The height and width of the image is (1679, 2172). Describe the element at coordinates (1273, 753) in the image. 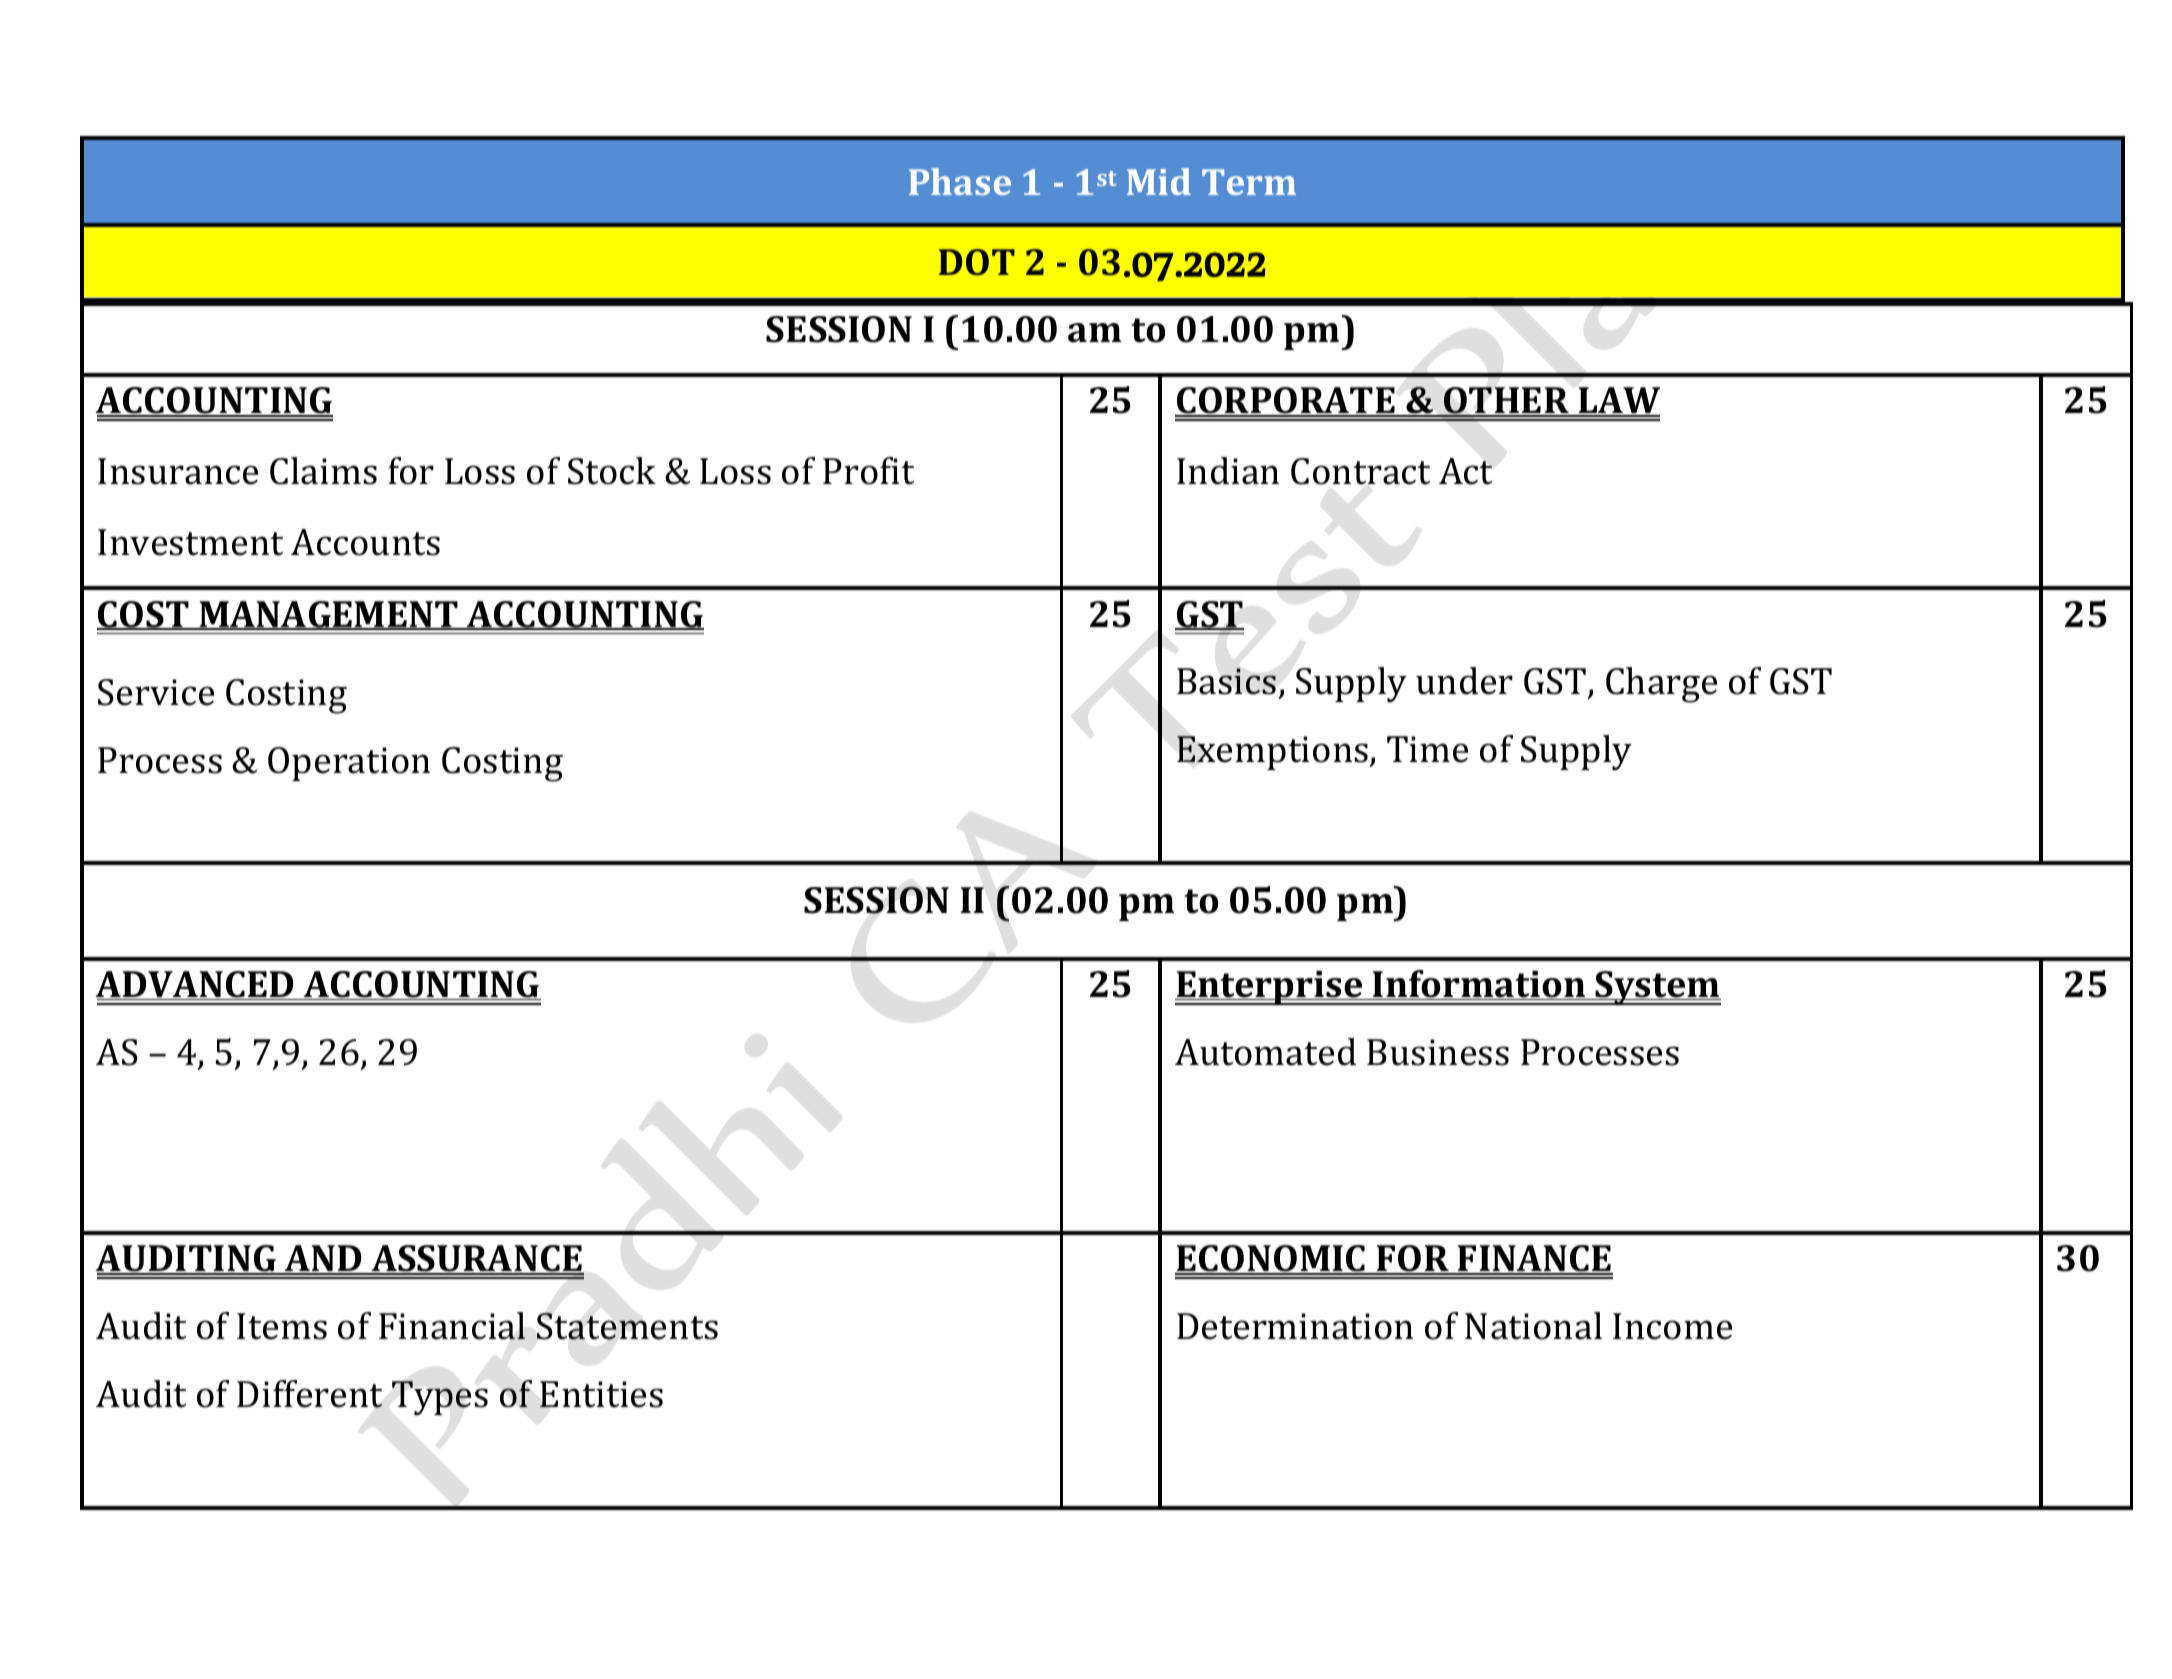

I see `Exemptions` at that location.
